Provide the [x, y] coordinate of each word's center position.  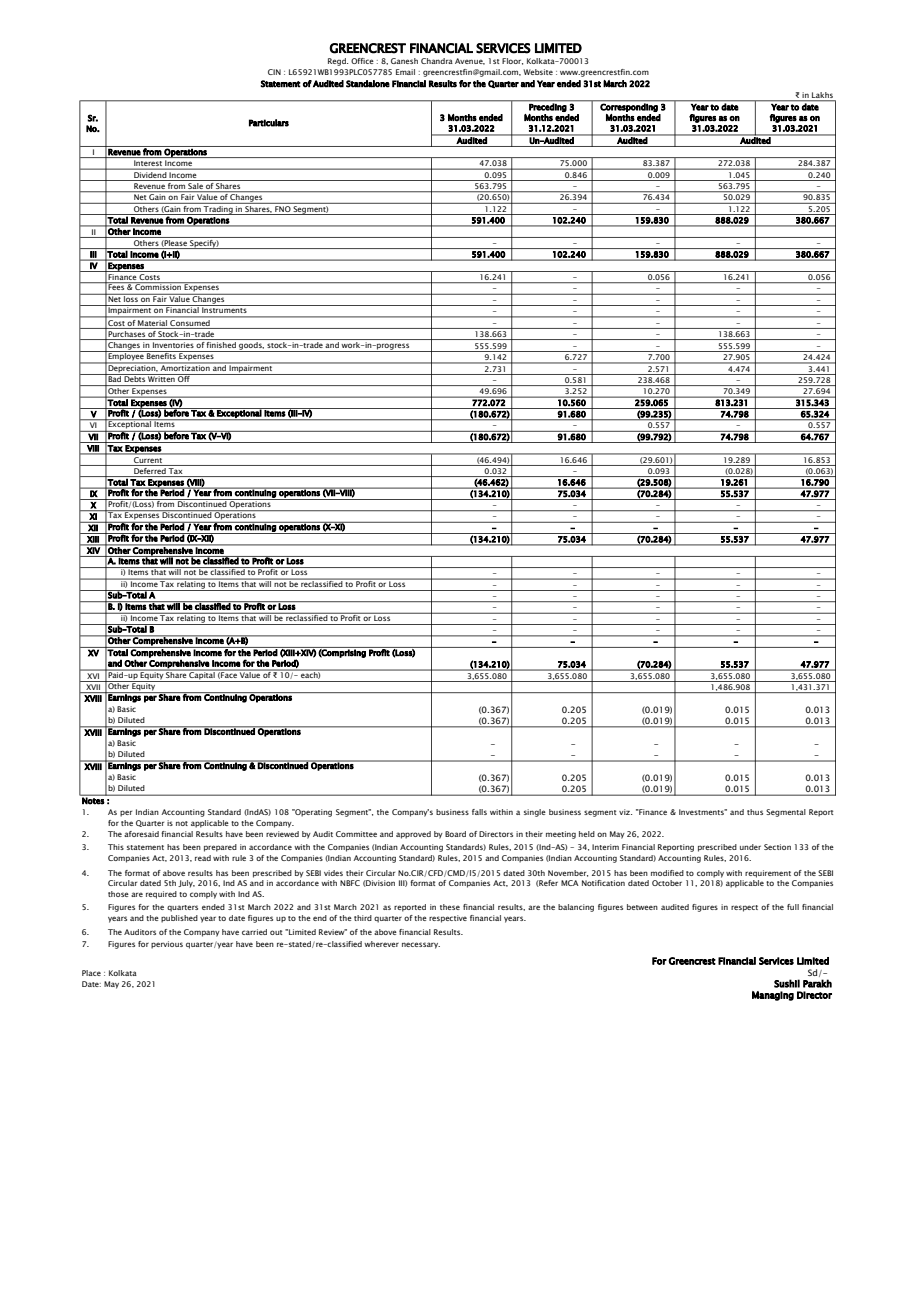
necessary [421, 945]
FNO [283, 207]
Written [161, 378]
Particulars [269, 123]
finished [221, 343]
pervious [167, 945]
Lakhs [822, 96]
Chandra [437, 61]
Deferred [150, 469]
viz [625, 812]
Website [538, 72]
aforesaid [141, 834]
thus [755, 812]
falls [479, 812]
